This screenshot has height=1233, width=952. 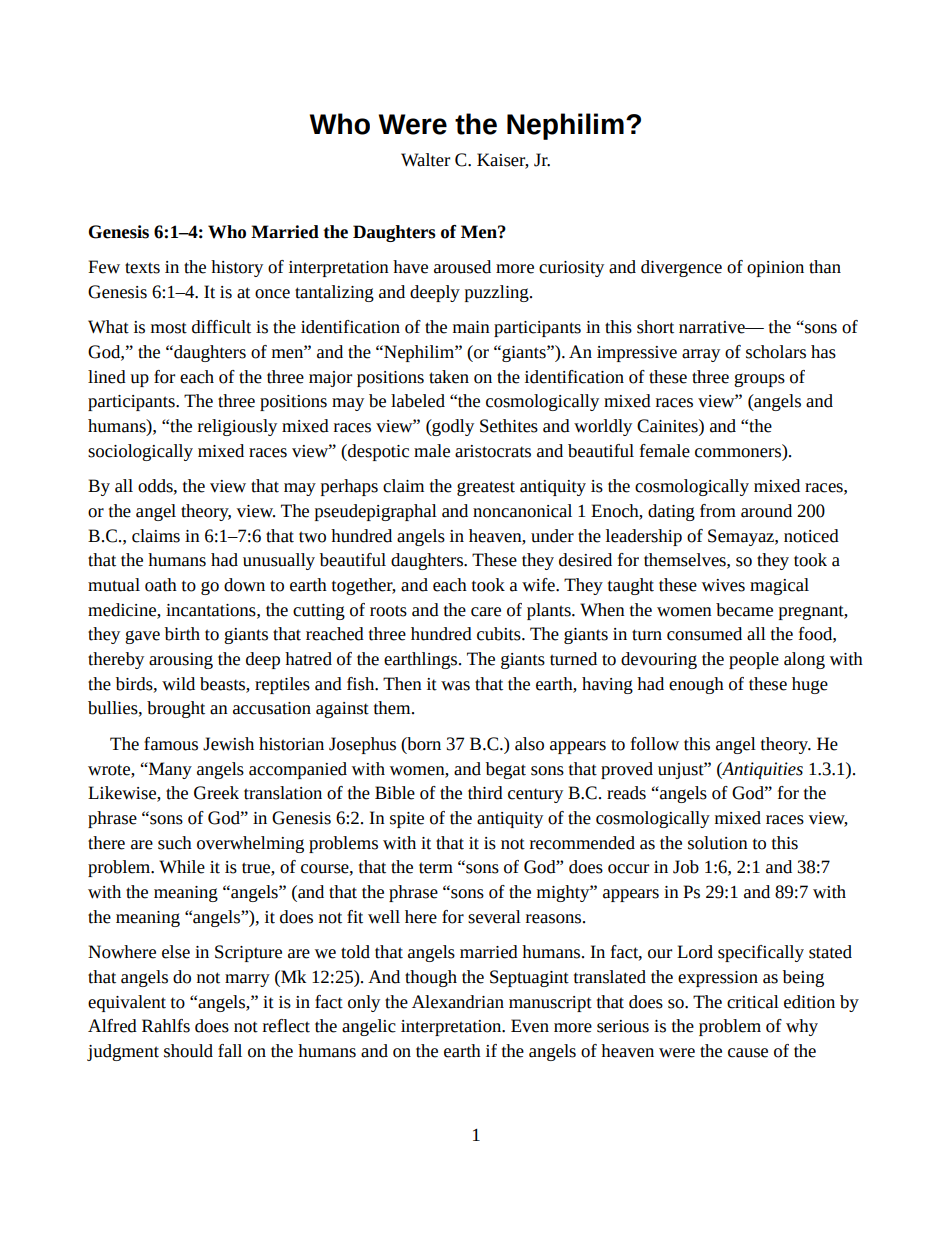 What do you see at coordinates (237, 268) in the screenshot?
I see `history` at bounding box center [237, 268].
